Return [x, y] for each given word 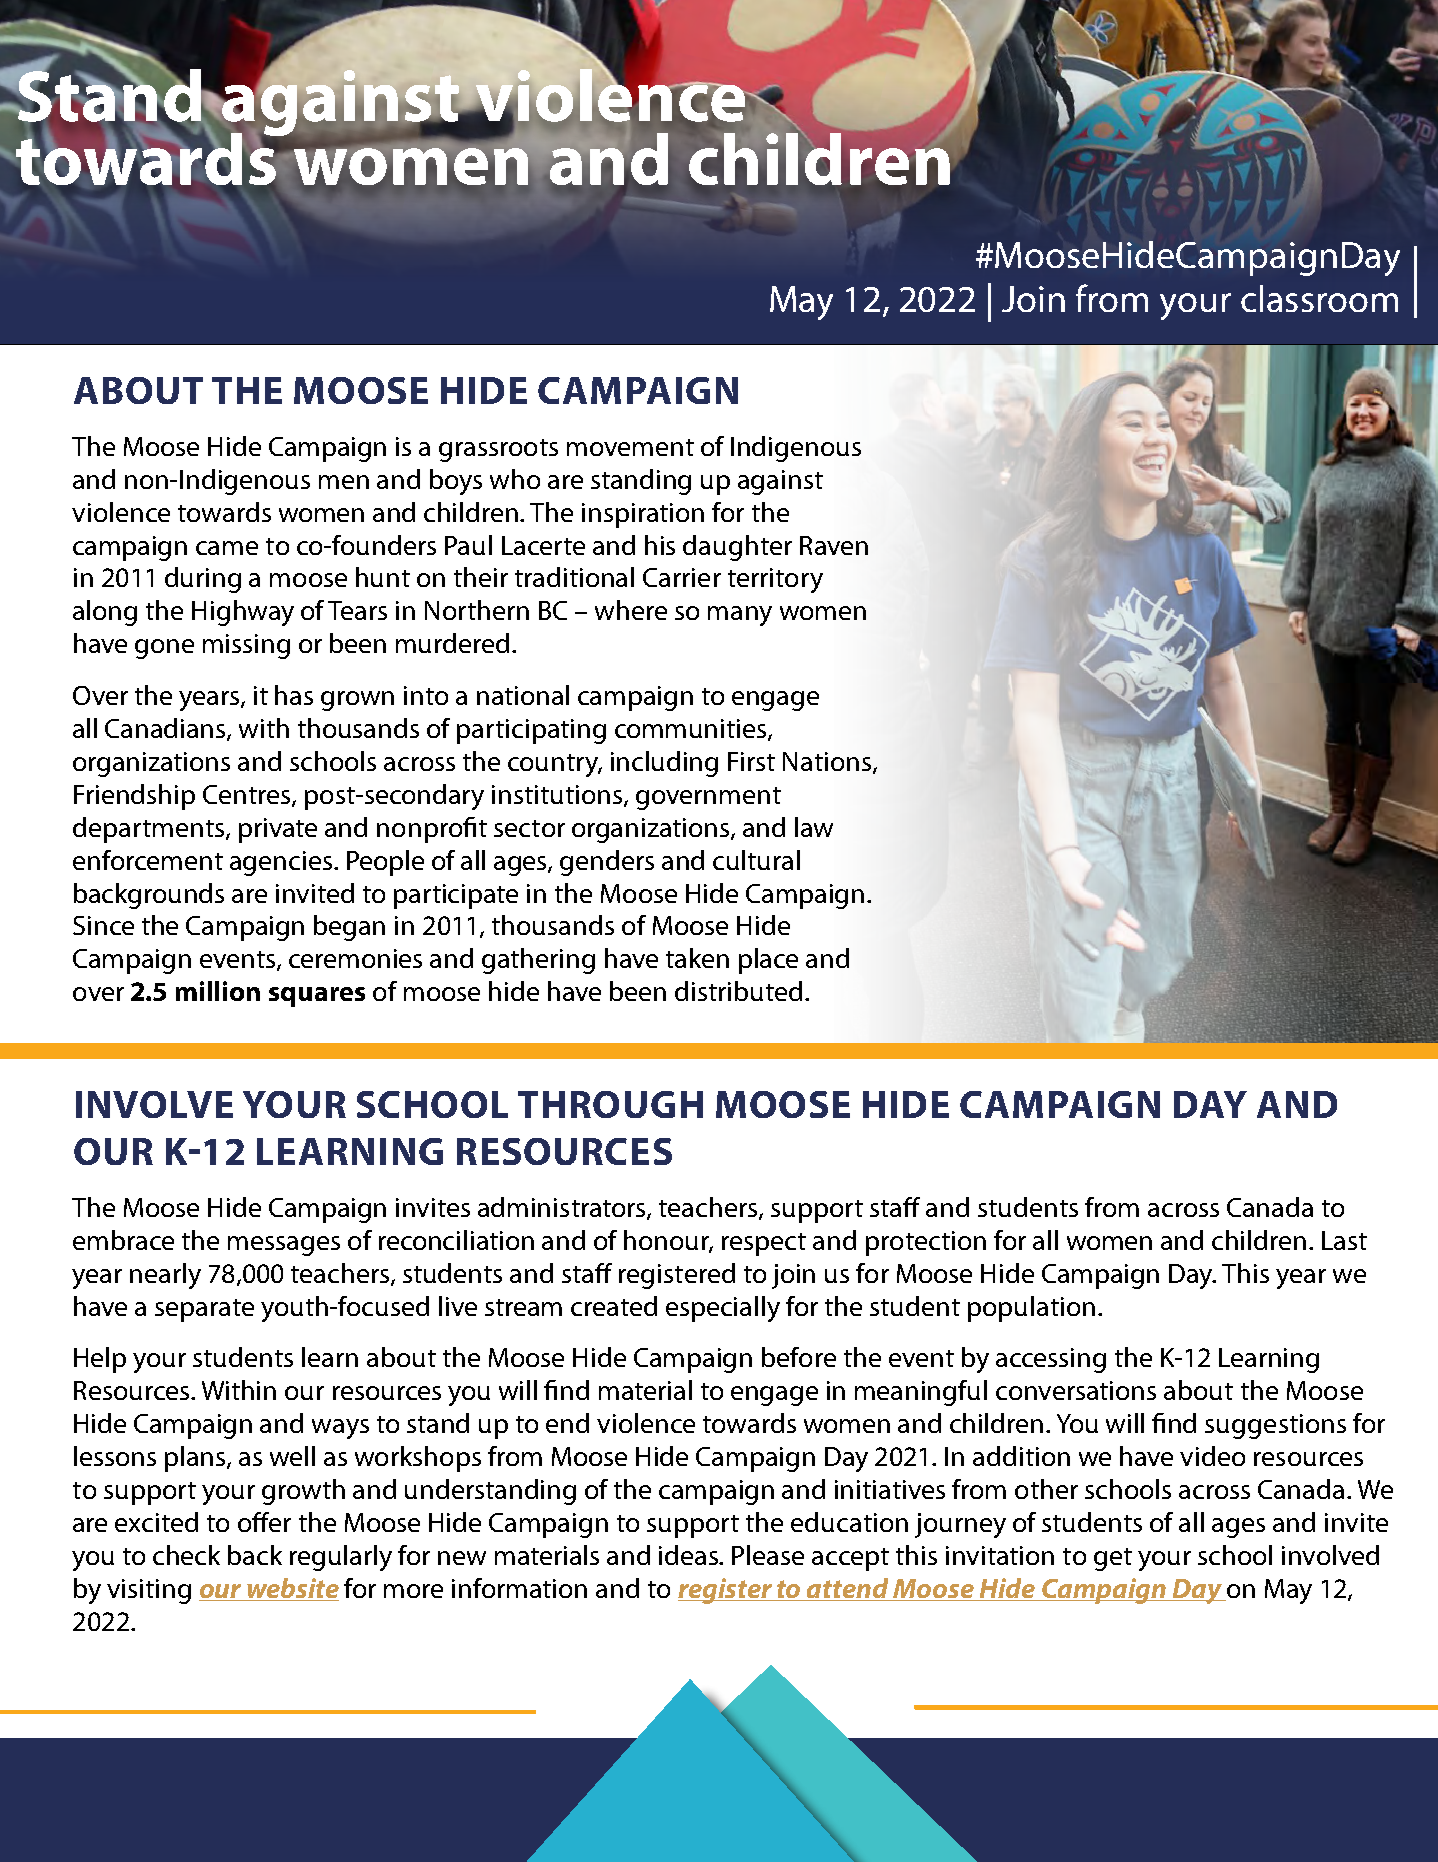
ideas [690, 1555]
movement [630, 447]
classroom [1319, 298]
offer [264, 1522]
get [1113, 1559]
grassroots [498, 450]
